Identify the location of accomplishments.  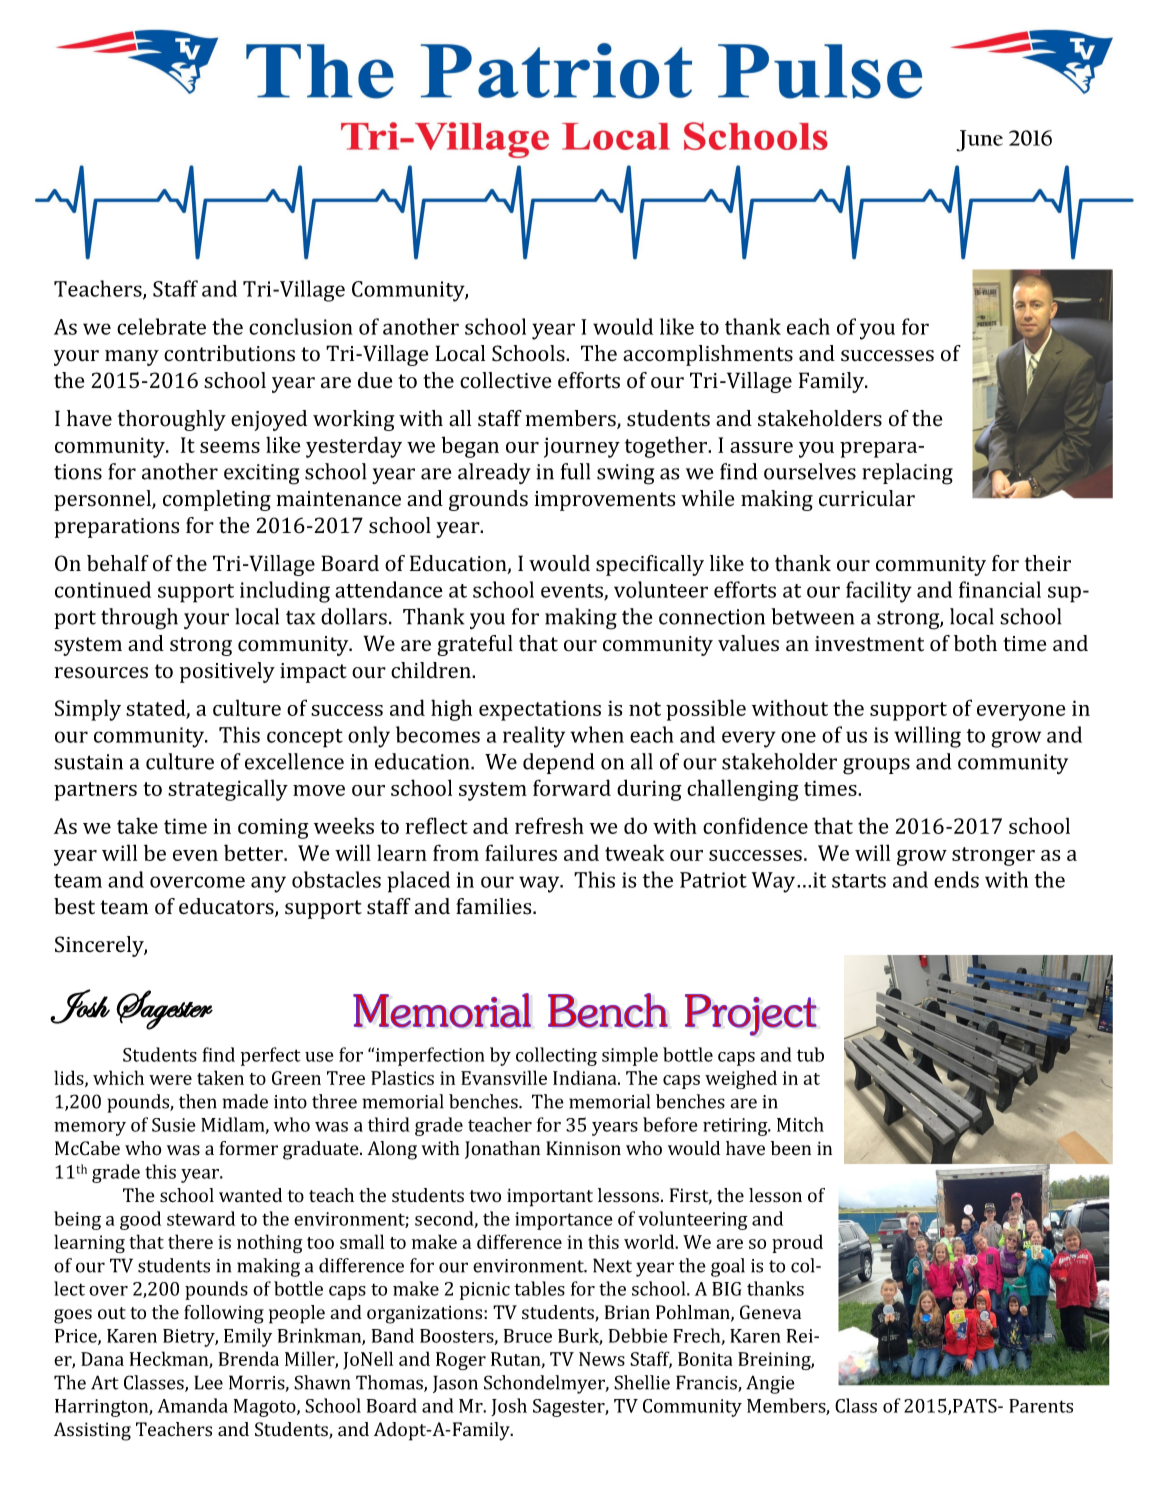
(708, 355).
